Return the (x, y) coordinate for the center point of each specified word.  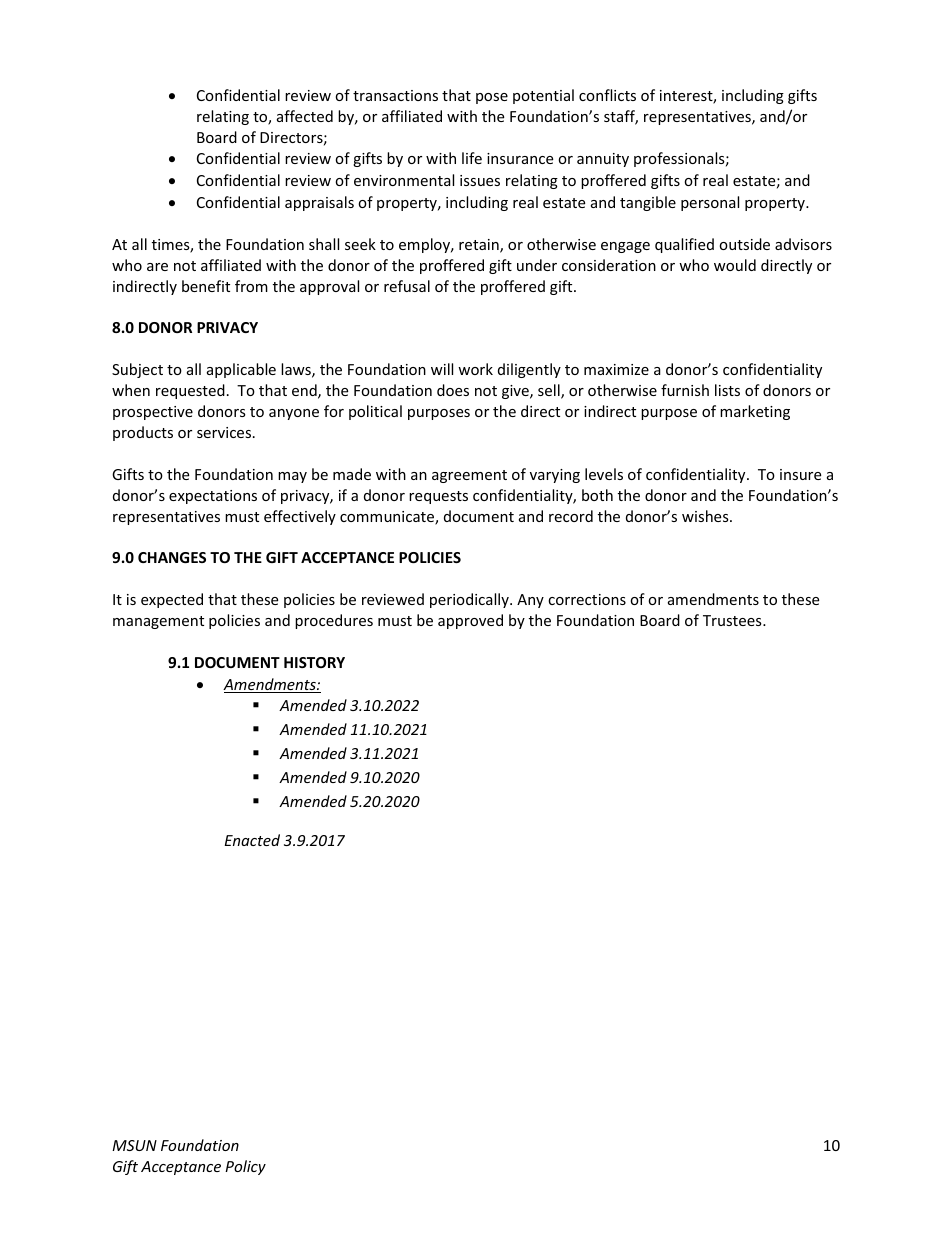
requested (190, 391)
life (472, 158)
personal (710, 203)
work (475, 369)
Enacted (252, 840)
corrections (587, 599)
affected (305, 116)
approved (470, 621)
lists (727, 390)
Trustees (733, 620)
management (158, 622)
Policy (245, 1167)
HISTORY (314, 662)
